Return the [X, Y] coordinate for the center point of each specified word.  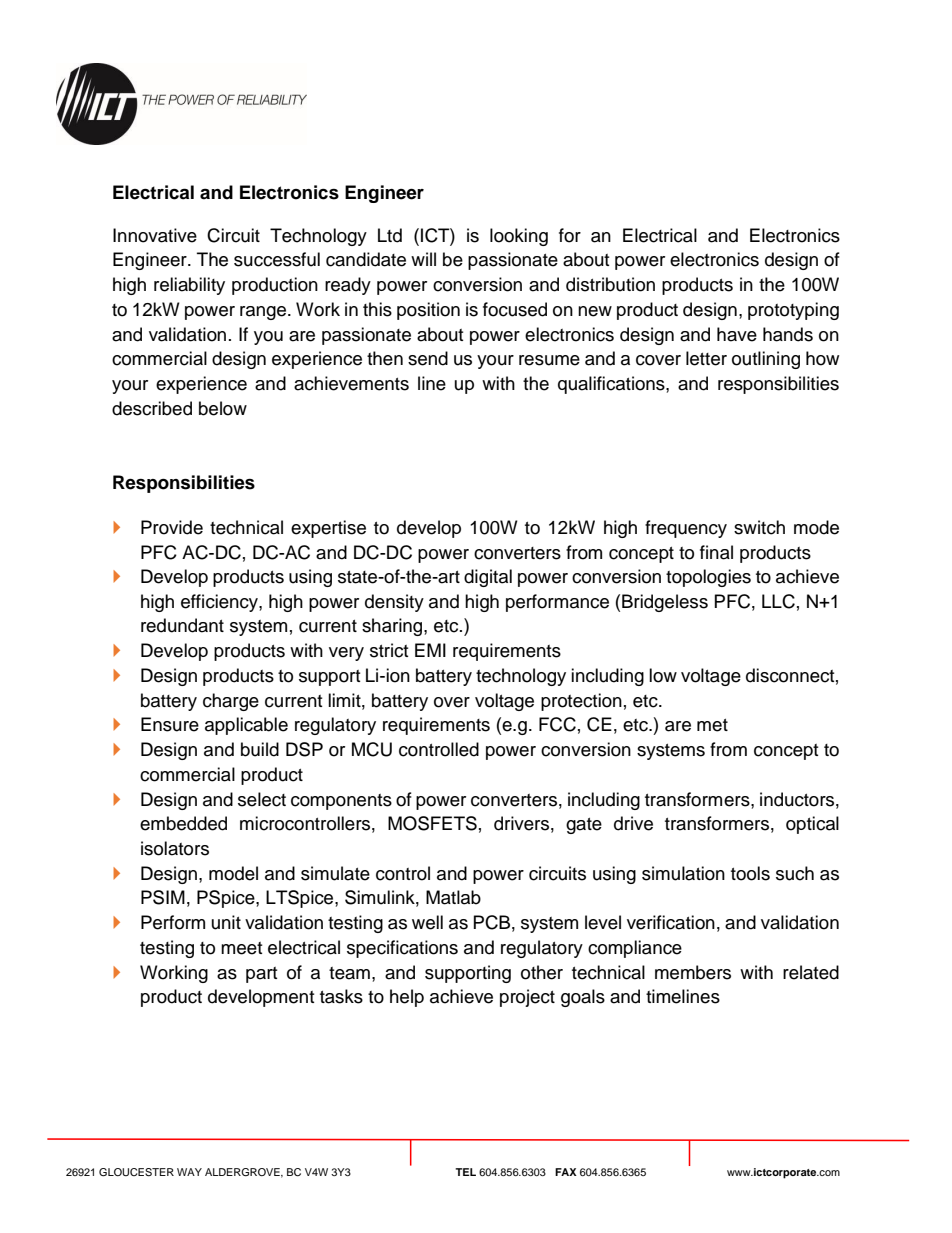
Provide [172, 527]
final [716, 552]
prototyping [793, 311]
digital [488, 578]
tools [750, 873]
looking [519, 237]
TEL [465, 1172]
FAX [566, 1172]
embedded [183, 823]
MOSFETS [432, 823]
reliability [189, 286]
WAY [189, 1172]
